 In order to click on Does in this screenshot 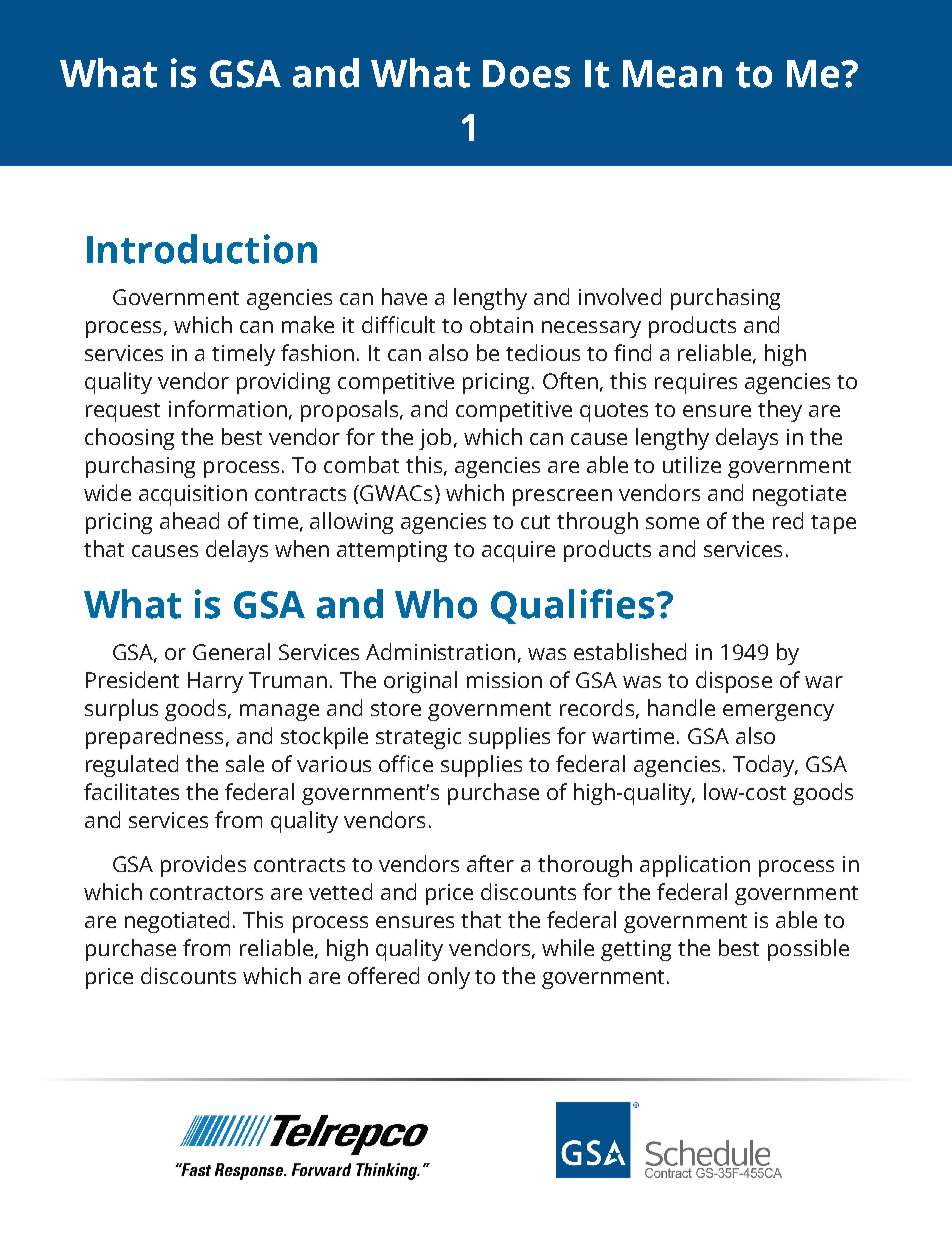, I will do `click(526, 74)`.
